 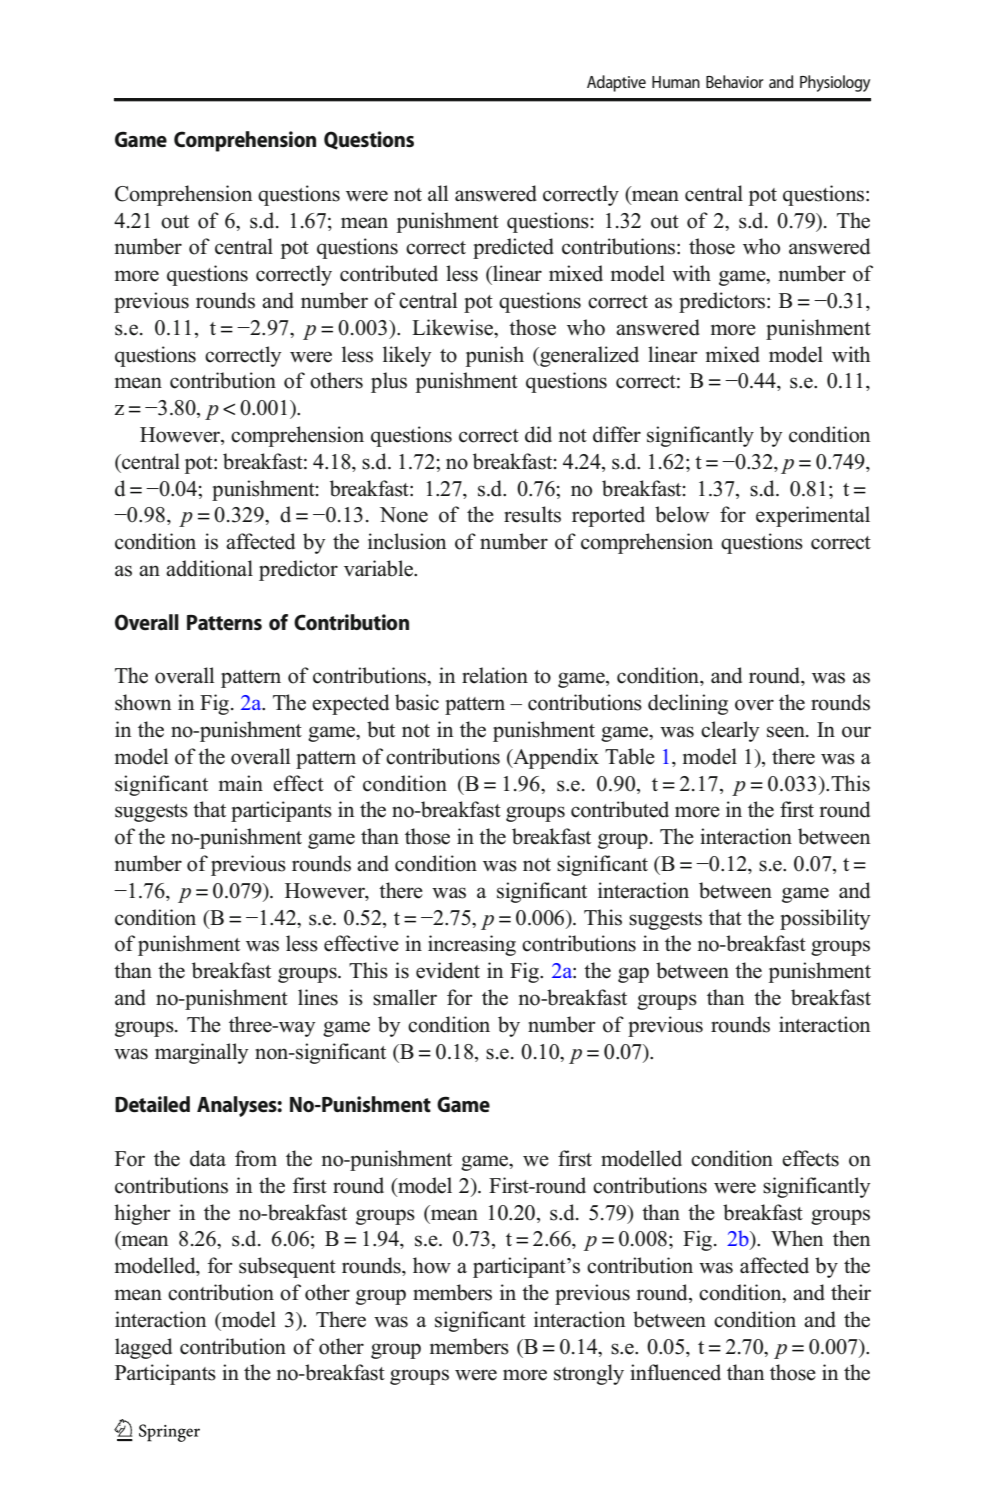 I want to click on Behavior, so click(x=735, y=81).
